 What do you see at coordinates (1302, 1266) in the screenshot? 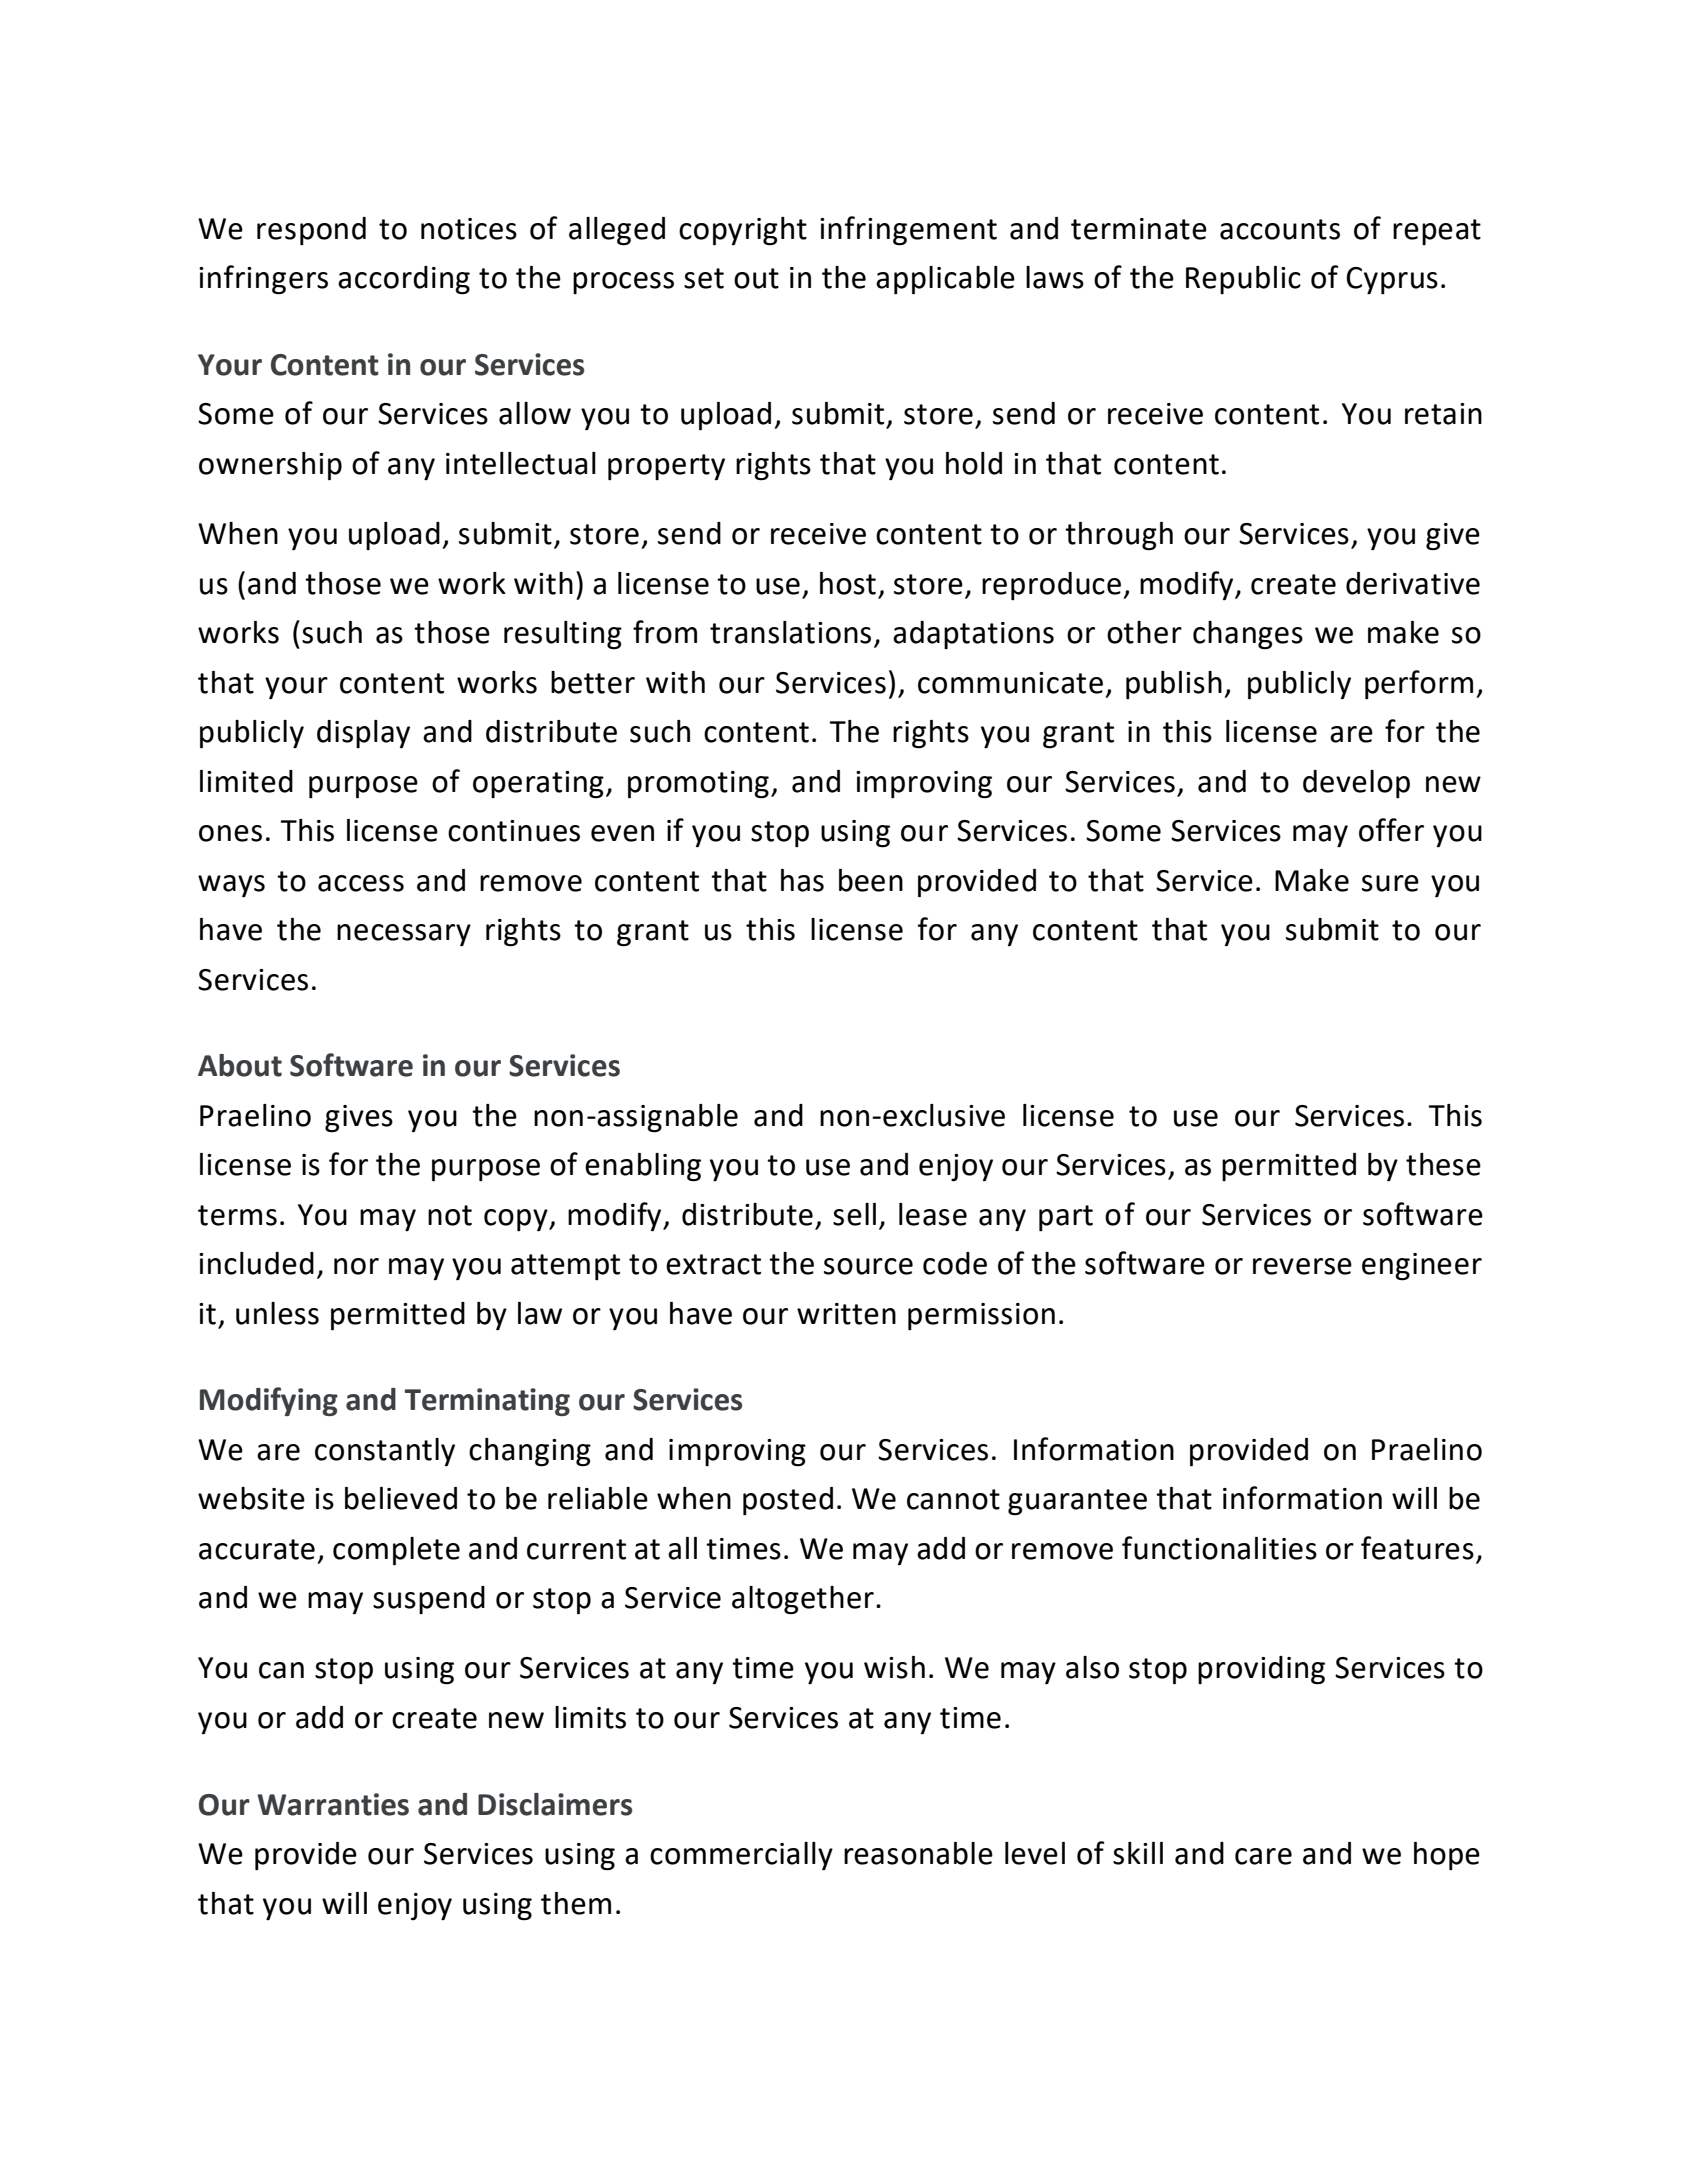
I see `reverse` at bounding box center [1302, 1266].
